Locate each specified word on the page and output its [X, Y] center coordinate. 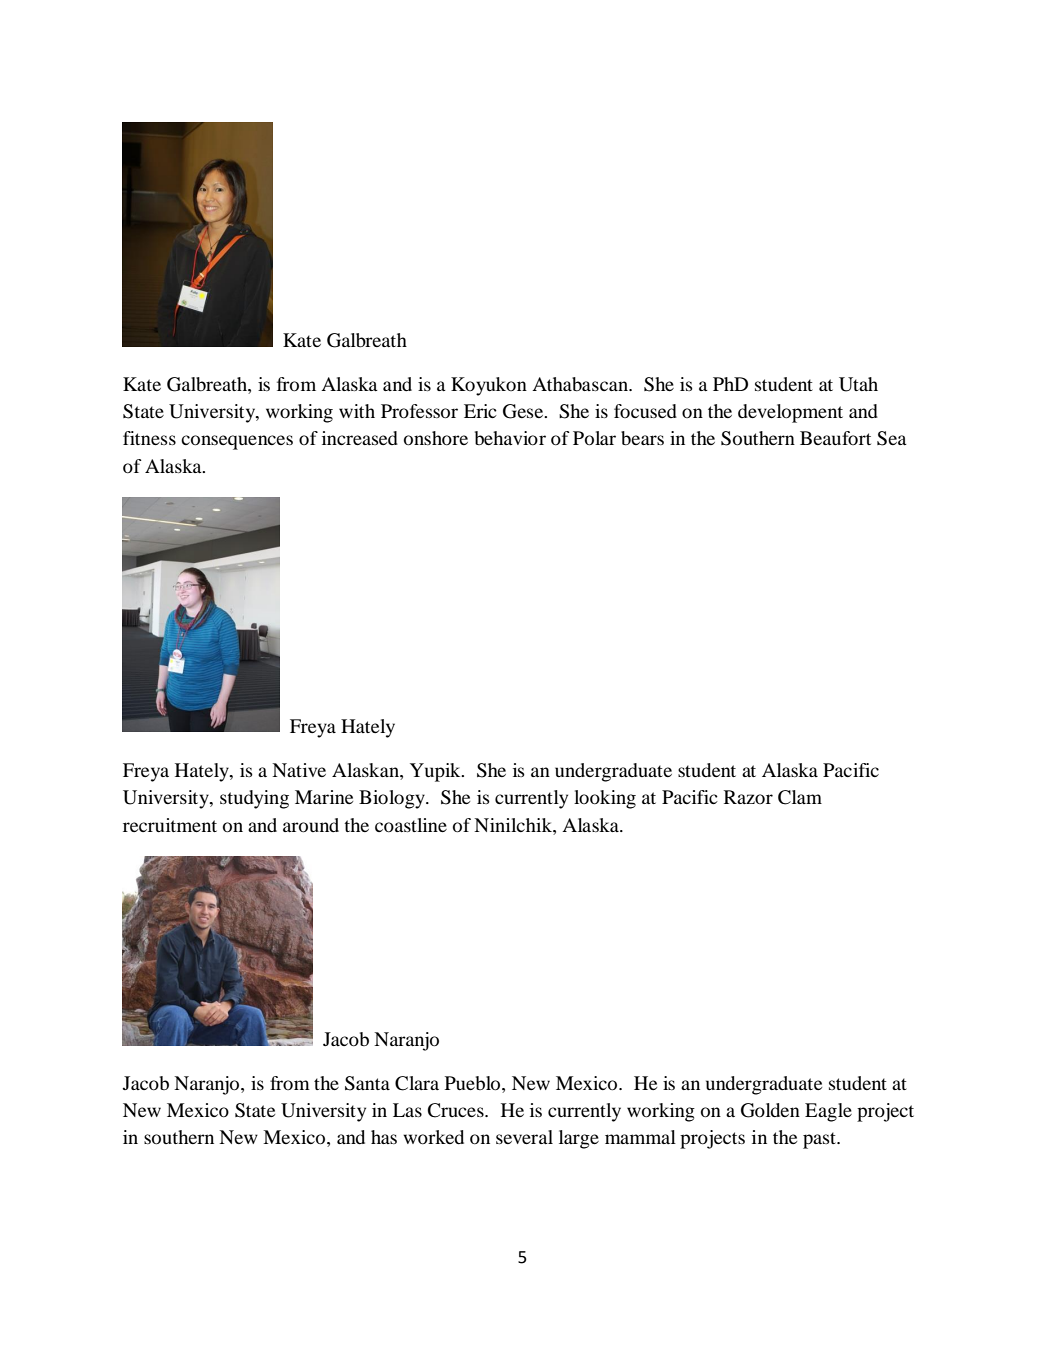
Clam [800, 797]
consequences [237, 442]
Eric [480, 411]
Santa [367, 1083]
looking [605, 799]
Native [299, 770]
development [790, 413]
